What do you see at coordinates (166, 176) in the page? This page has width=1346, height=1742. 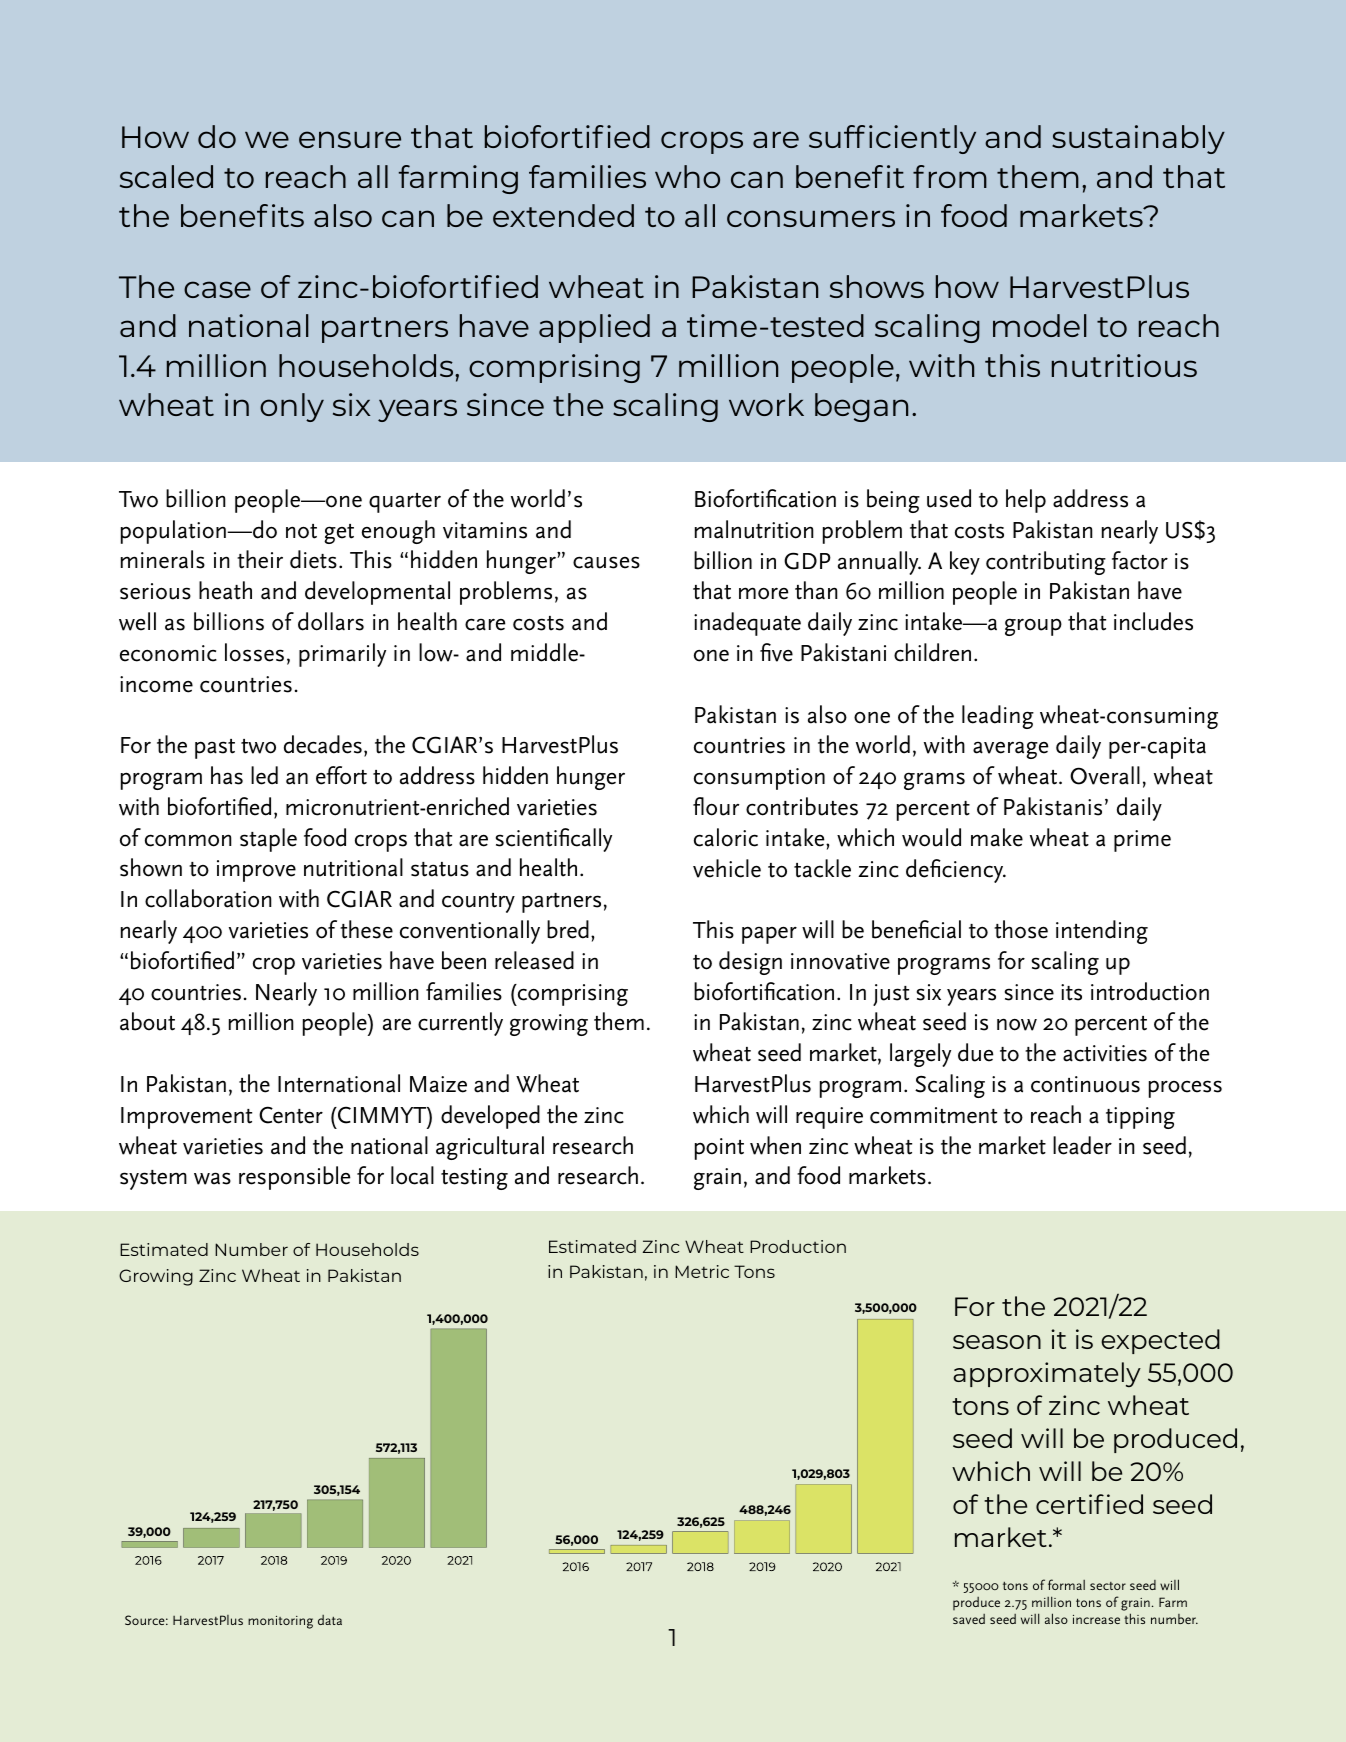 I see `scaled` at bounding box center [166, 176].
